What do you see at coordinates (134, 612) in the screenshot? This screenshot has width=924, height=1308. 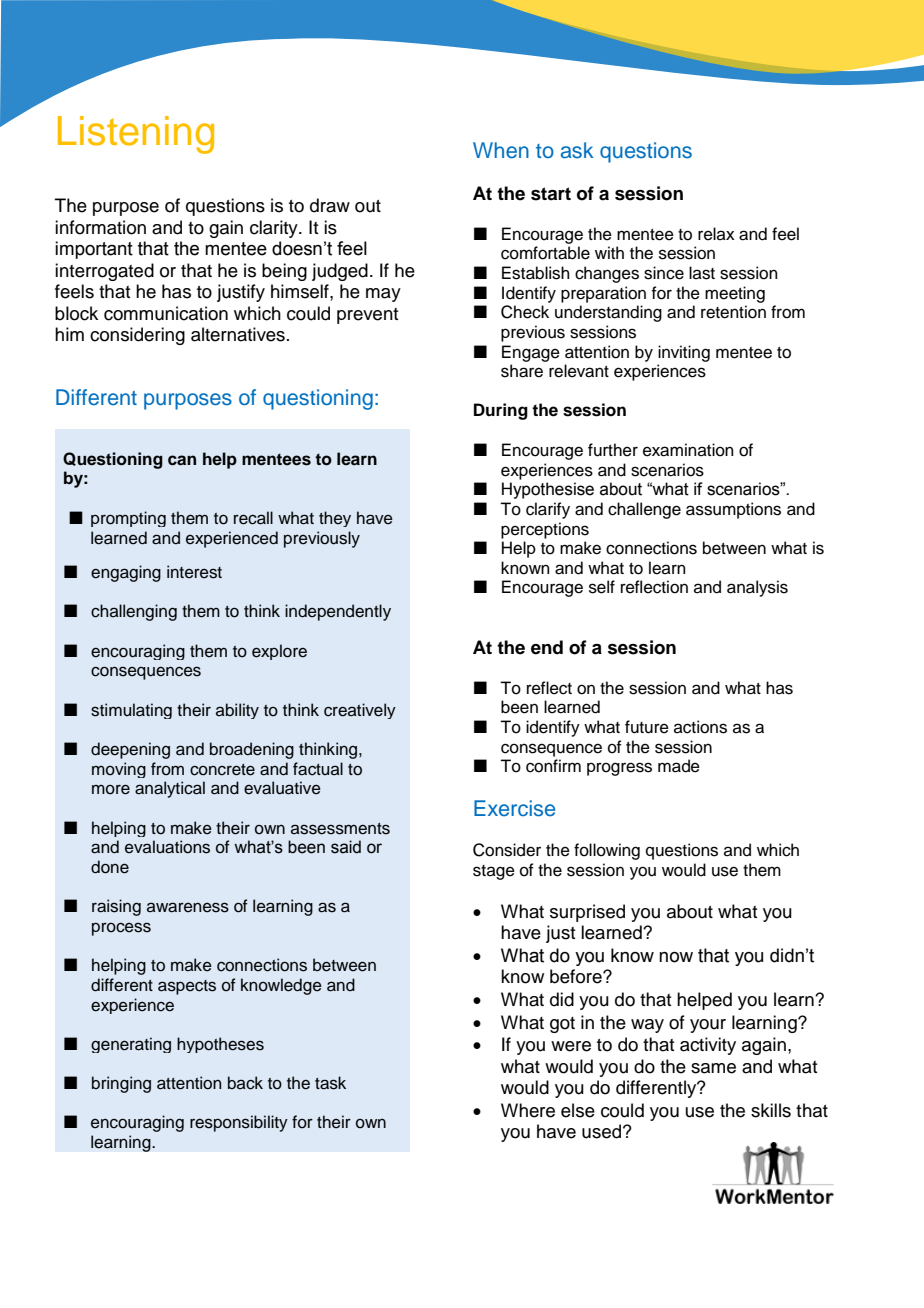 I see `challenging` at bounding box center [134, 612].
